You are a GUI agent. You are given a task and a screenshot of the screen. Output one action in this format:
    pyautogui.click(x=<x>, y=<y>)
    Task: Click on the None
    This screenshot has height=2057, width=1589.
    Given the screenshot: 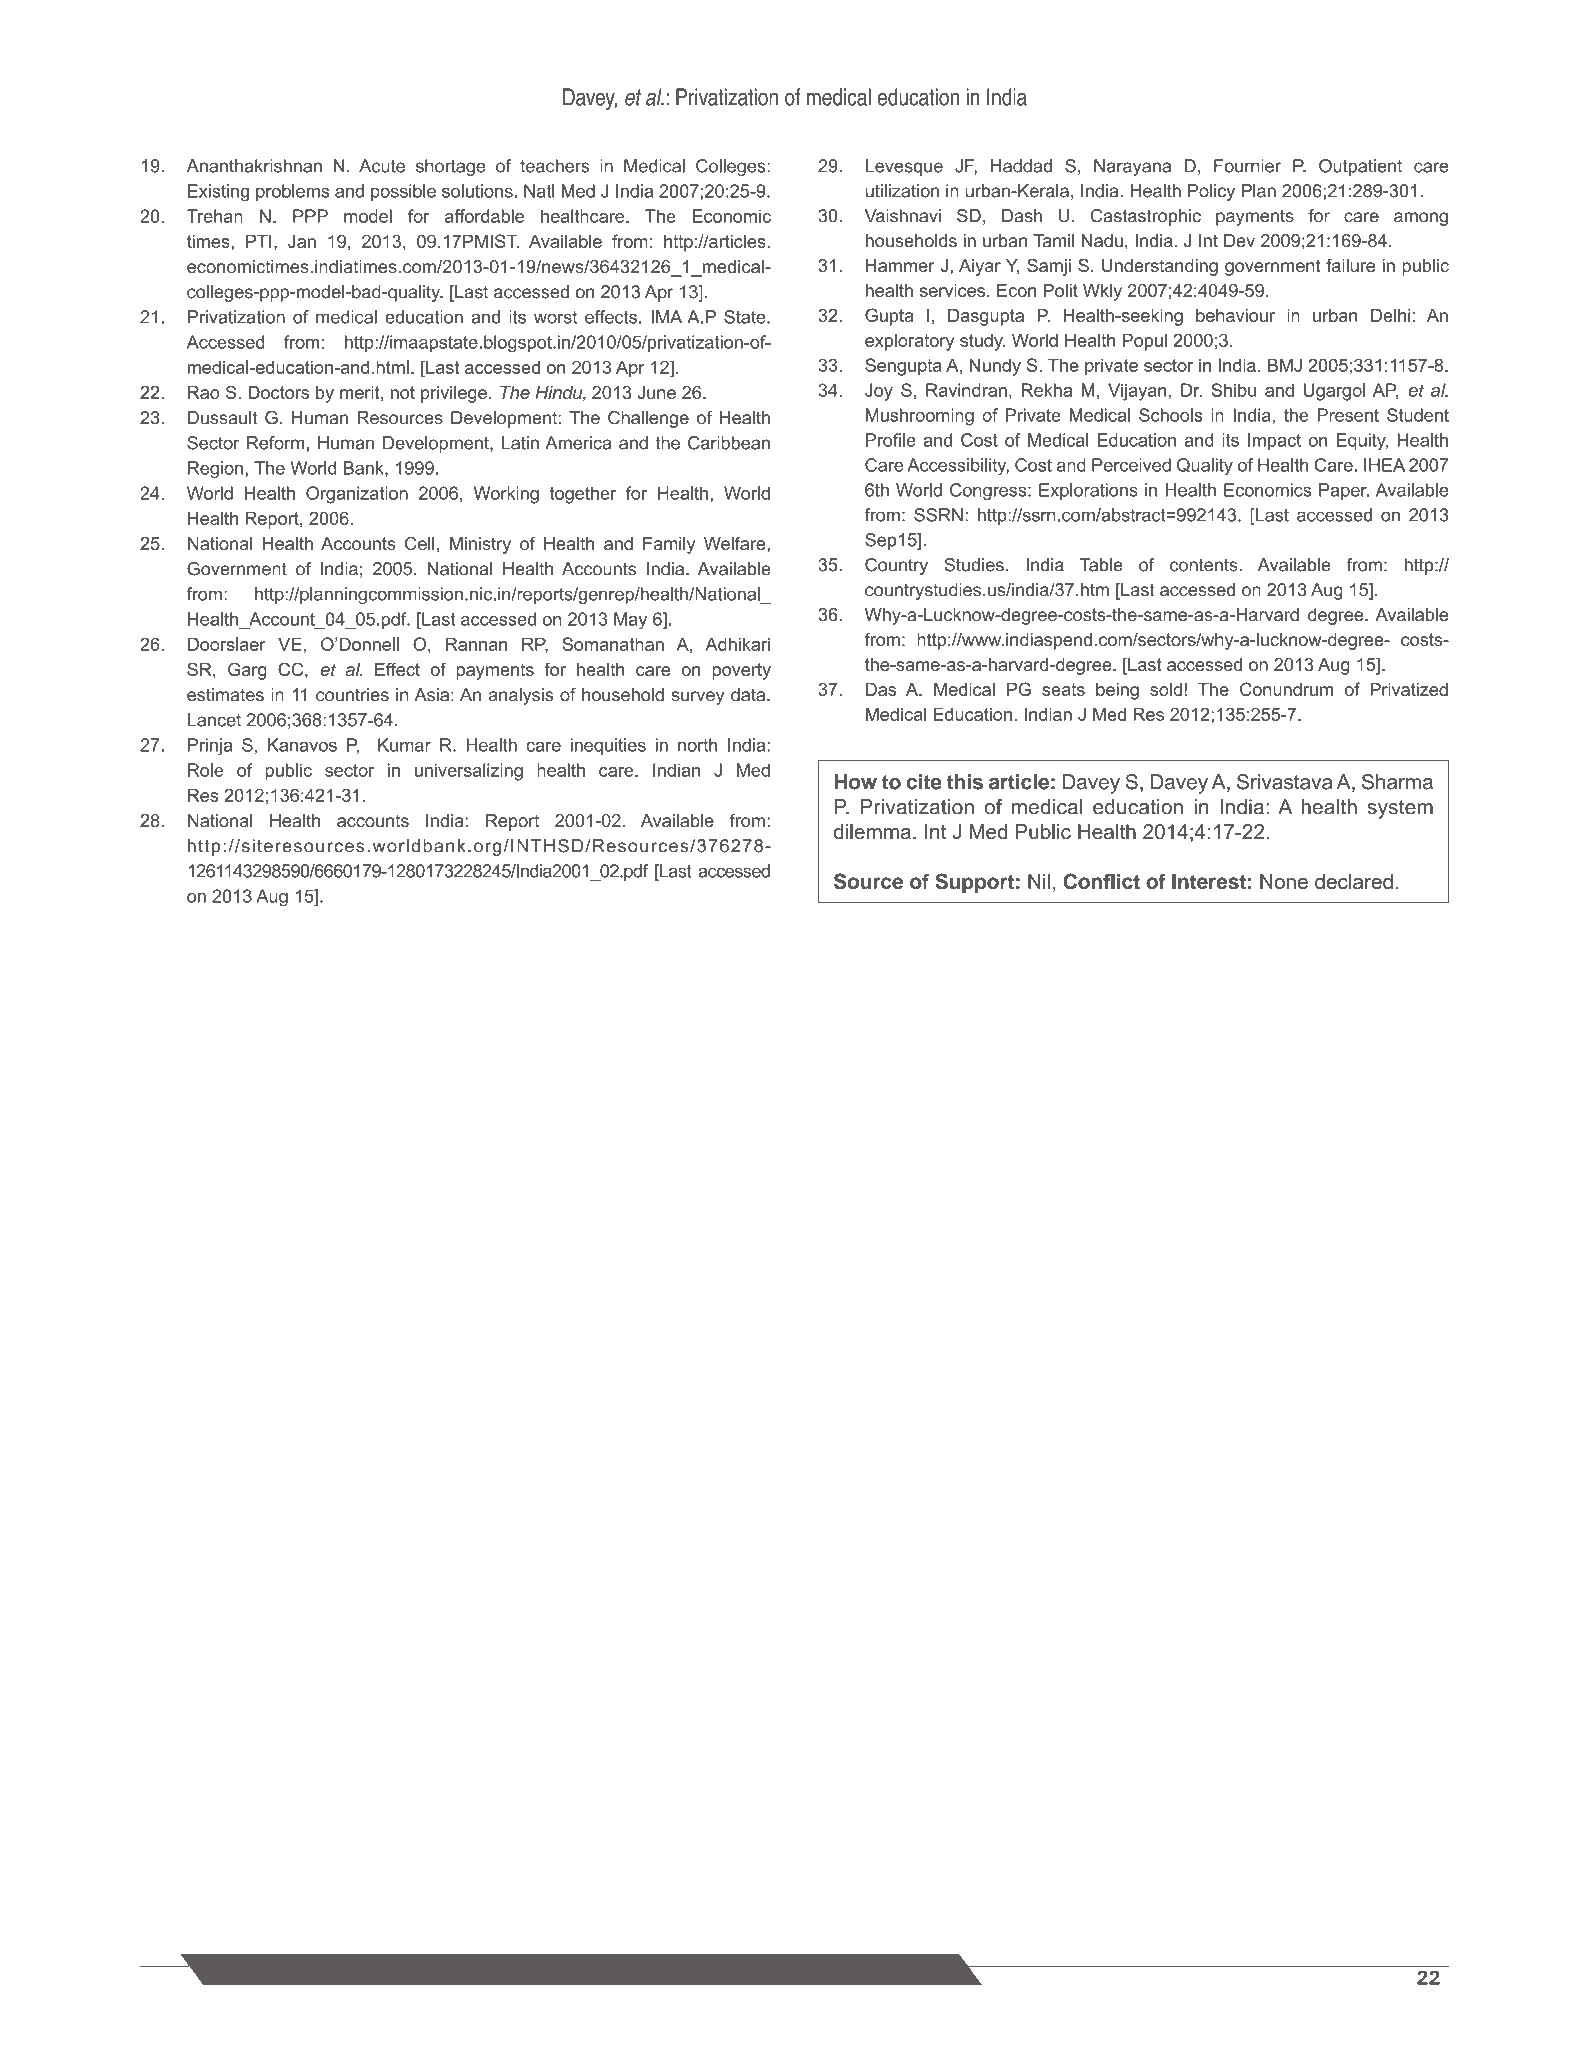 What is the action you would take?
    pyautogui.click(x=1284, y=881)
